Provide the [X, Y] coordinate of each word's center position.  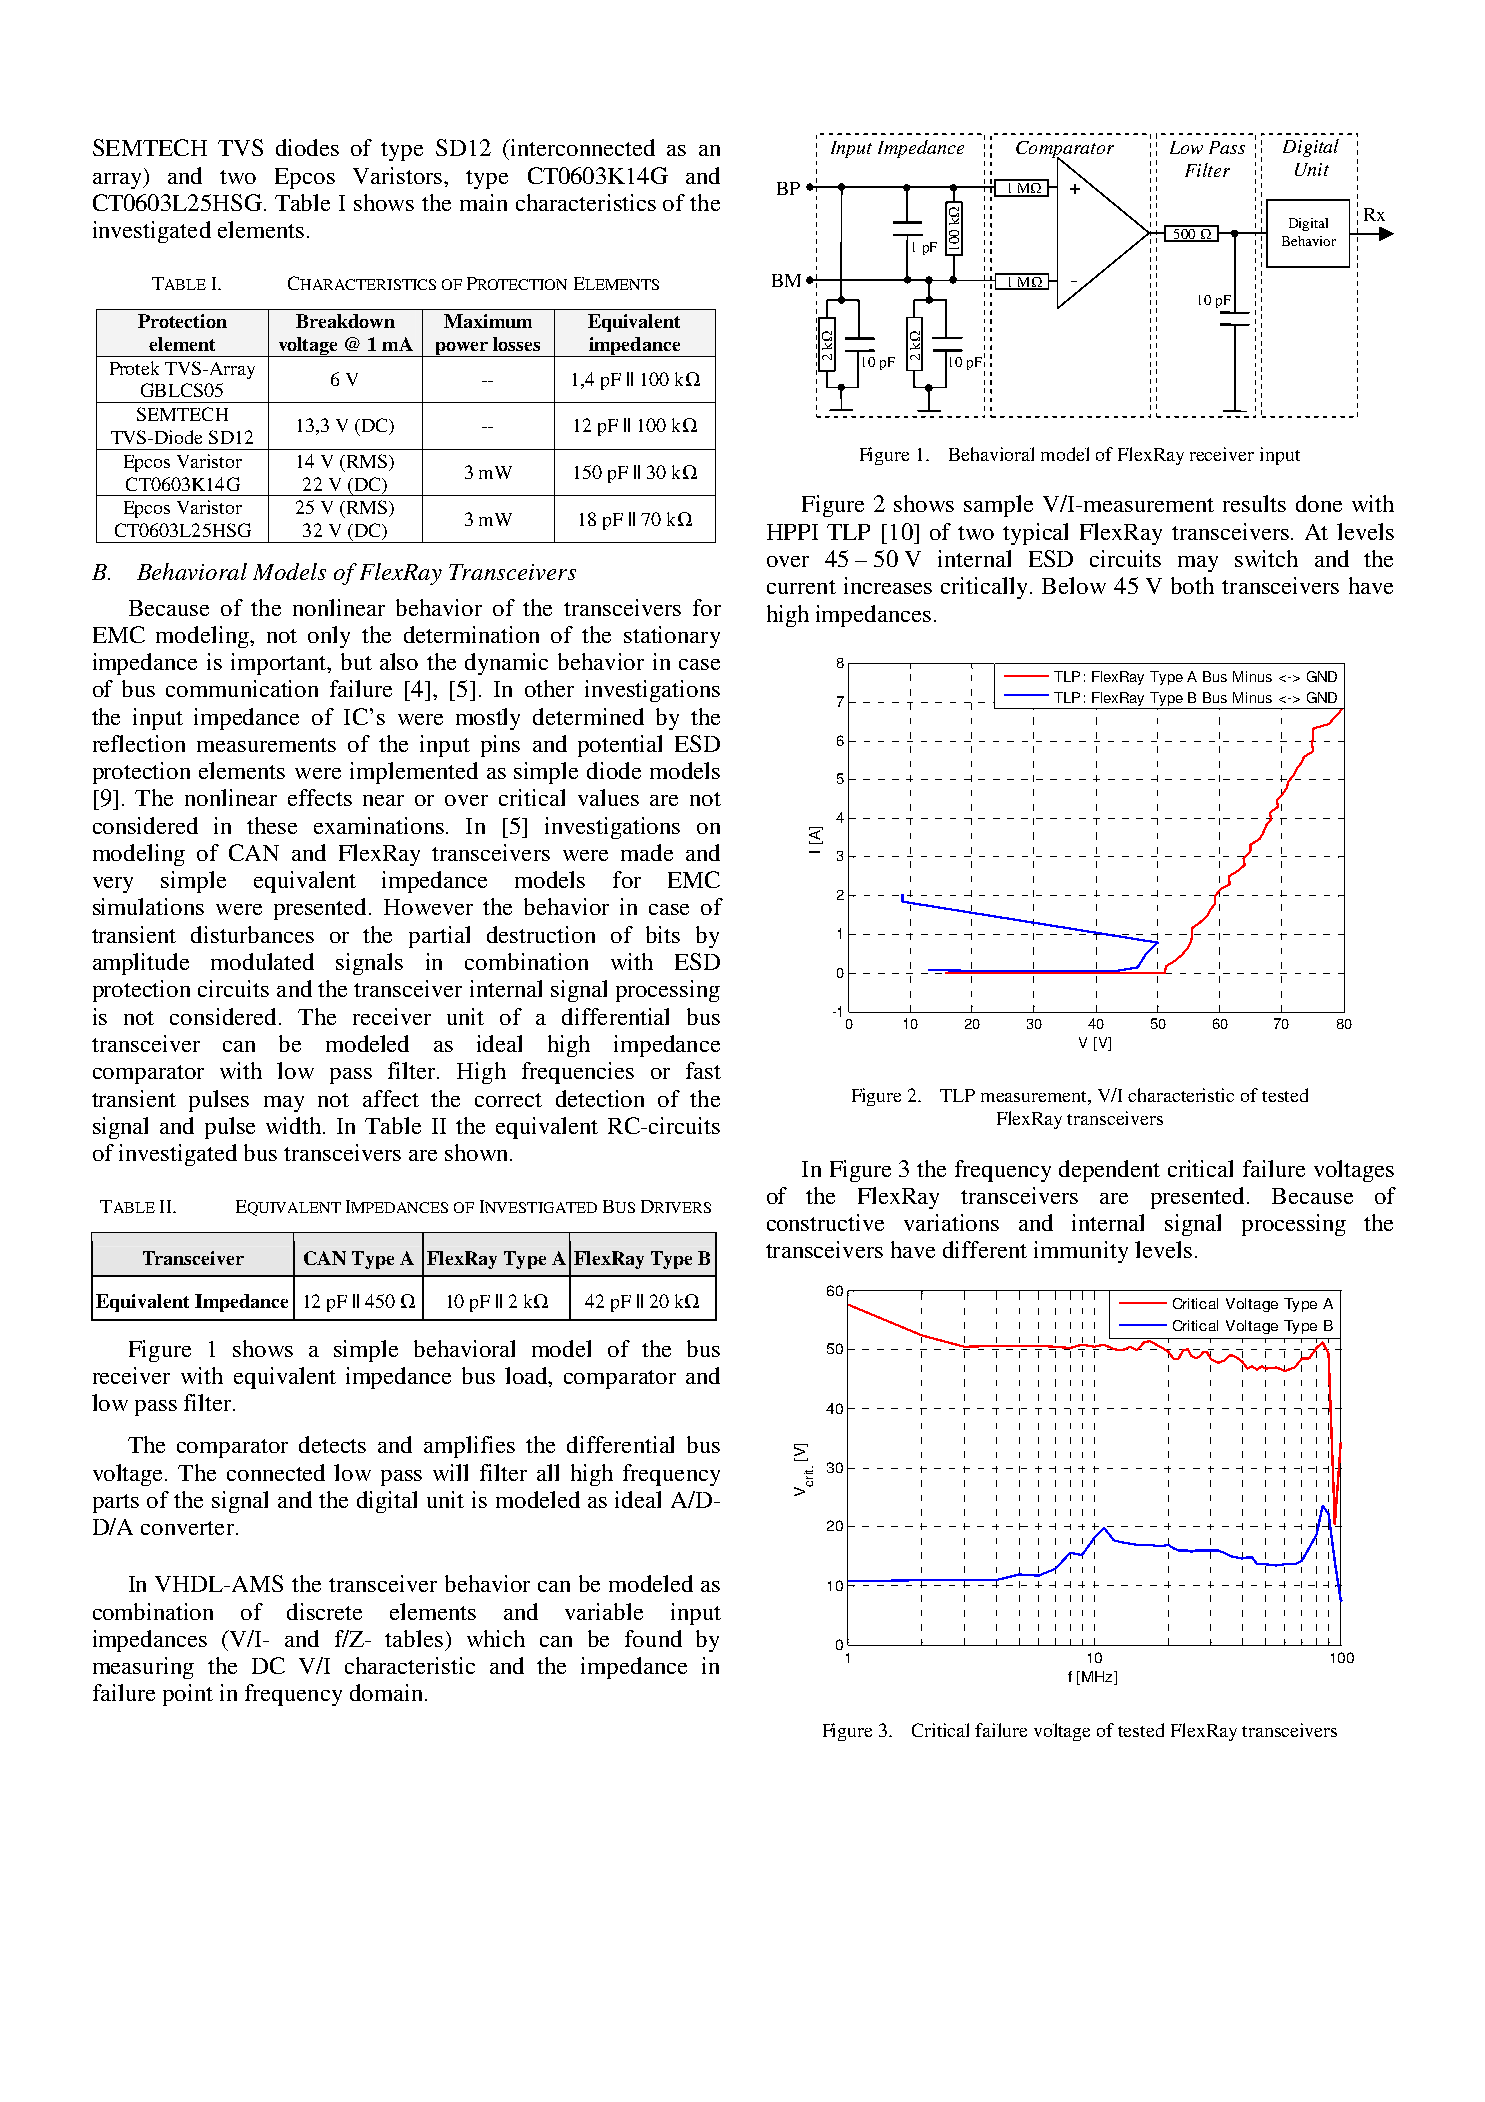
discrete [324, 1611]
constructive [825, 1222]
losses [516, 344]
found [653, 1638]
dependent [1109, 1171]
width [295, 1125]
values [608, 797]
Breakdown [345, 321]
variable [604, 1611]
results [1254, 503]
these [272, 825]
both [1192, 585]
